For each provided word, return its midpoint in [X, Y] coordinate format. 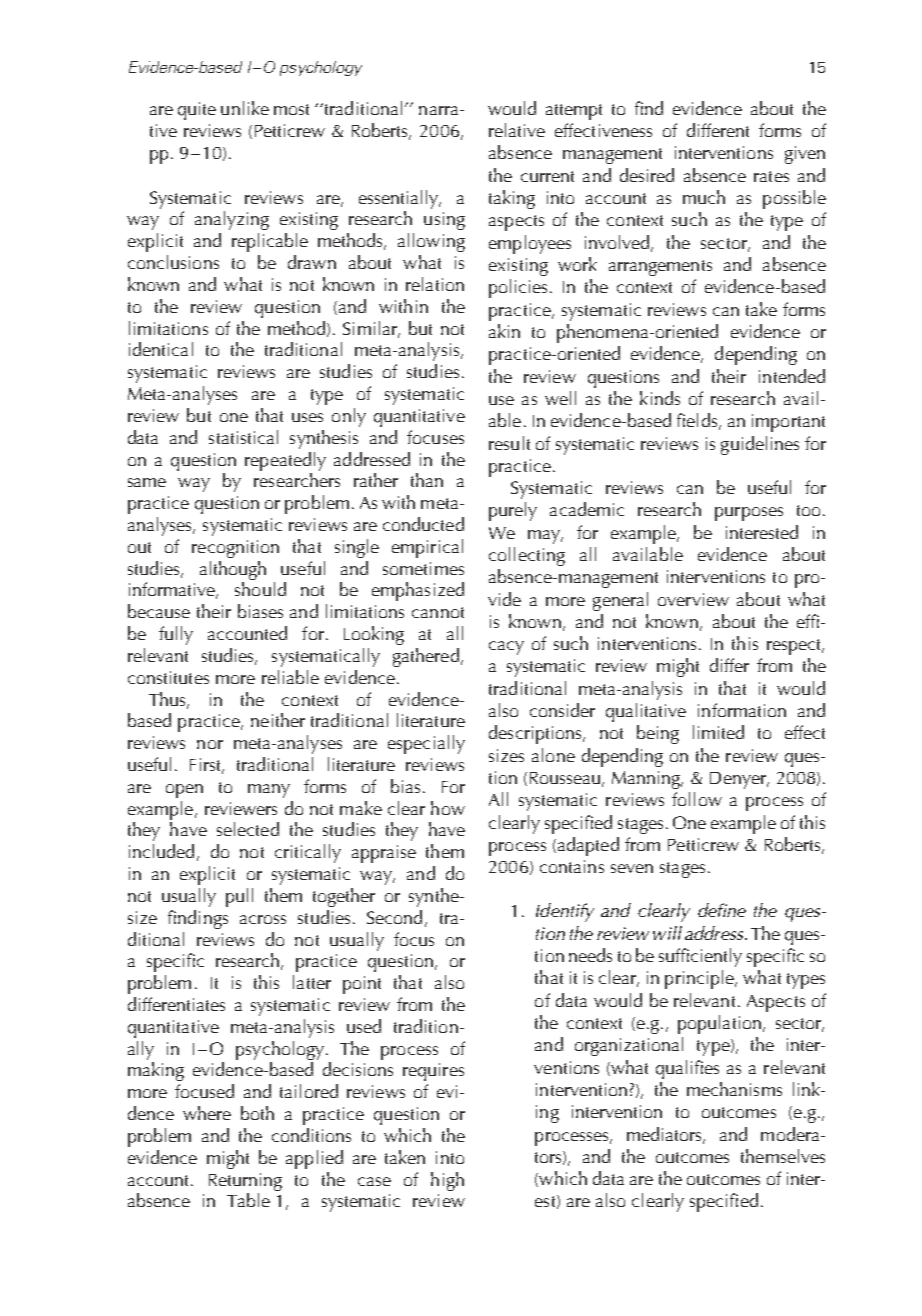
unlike [245, 108]
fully [176, 635]
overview [693, 599]
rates [771, 176]
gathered [426, 657]
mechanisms [734, 1089]
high [447, 1181]
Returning [245, 1182]
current [547, 176]
